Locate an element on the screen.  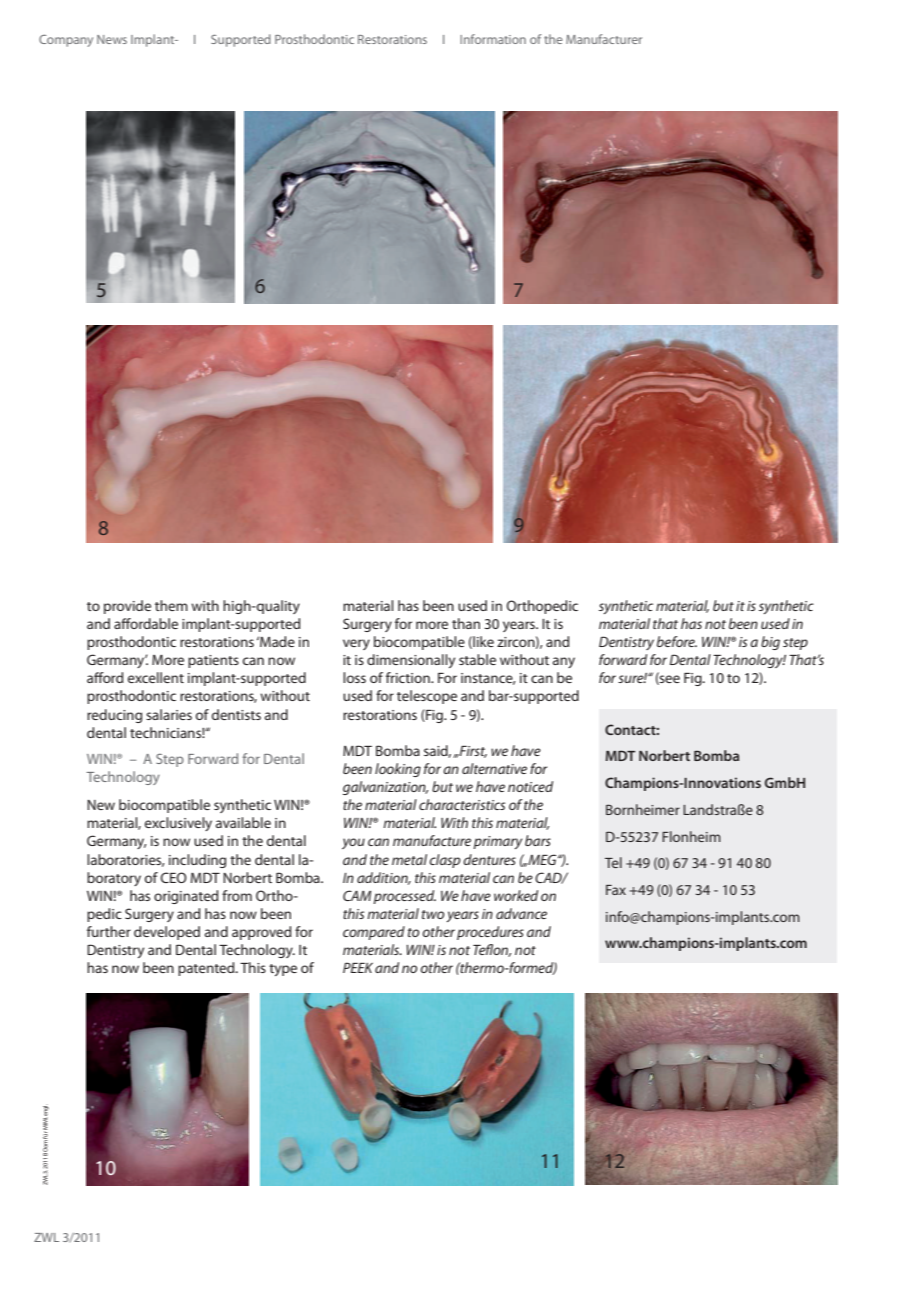
News is located at coordinates (112, 39).
